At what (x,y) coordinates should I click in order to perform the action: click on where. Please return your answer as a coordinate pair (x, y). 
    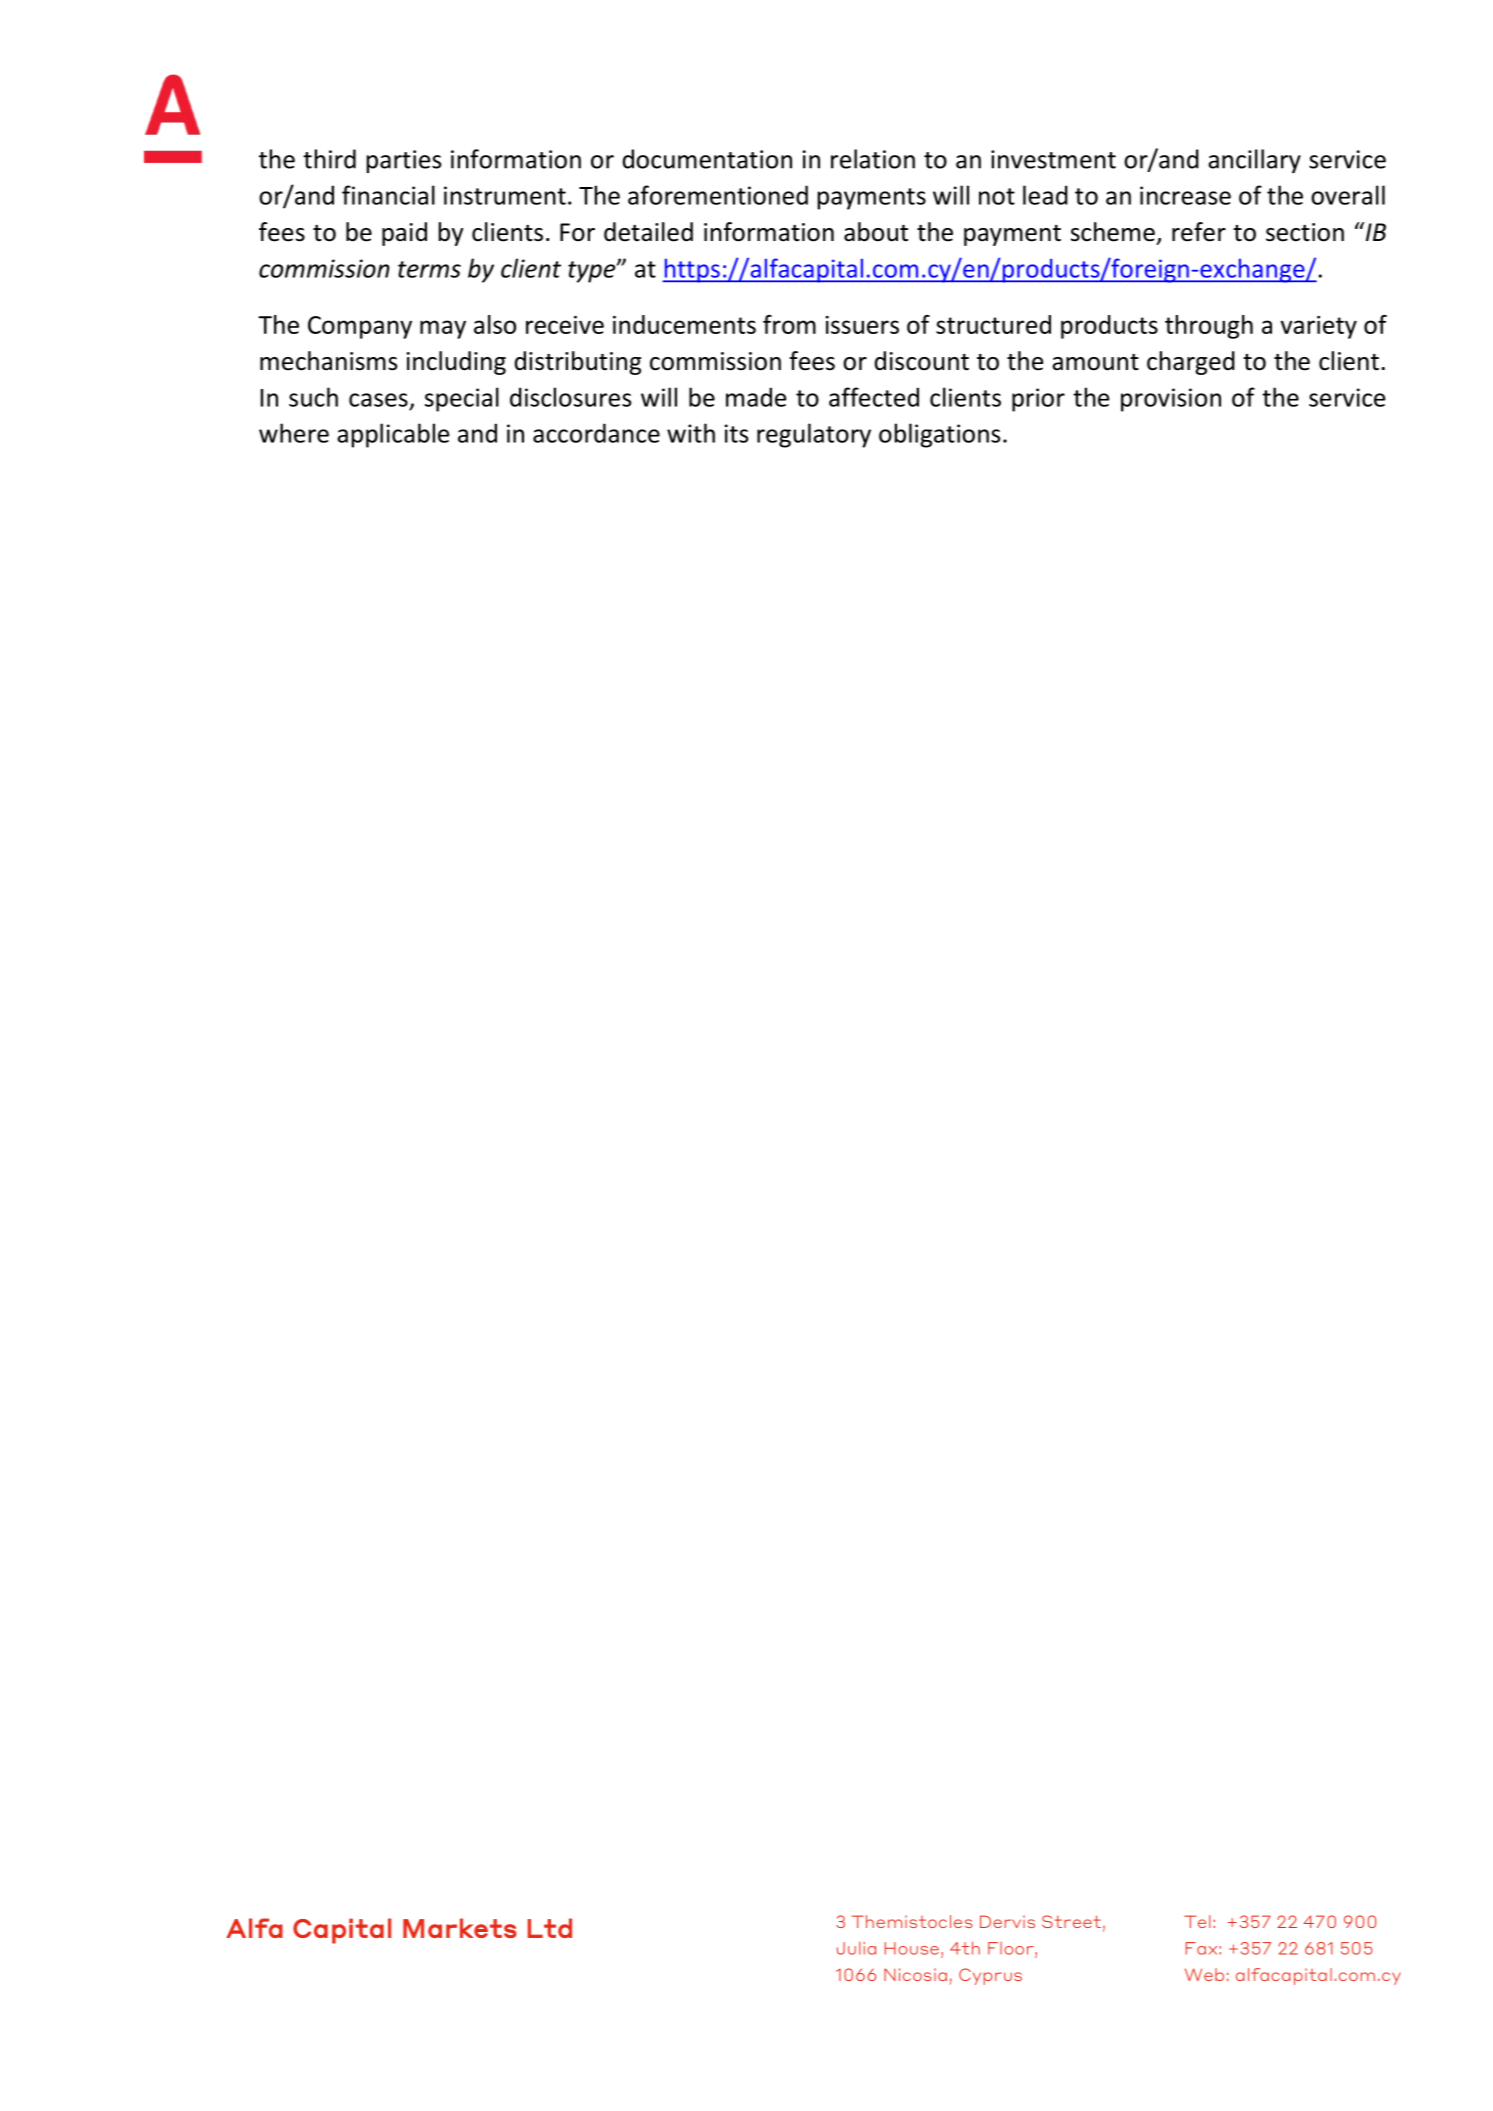
    Looking at the image, I should click on (294, 433).
